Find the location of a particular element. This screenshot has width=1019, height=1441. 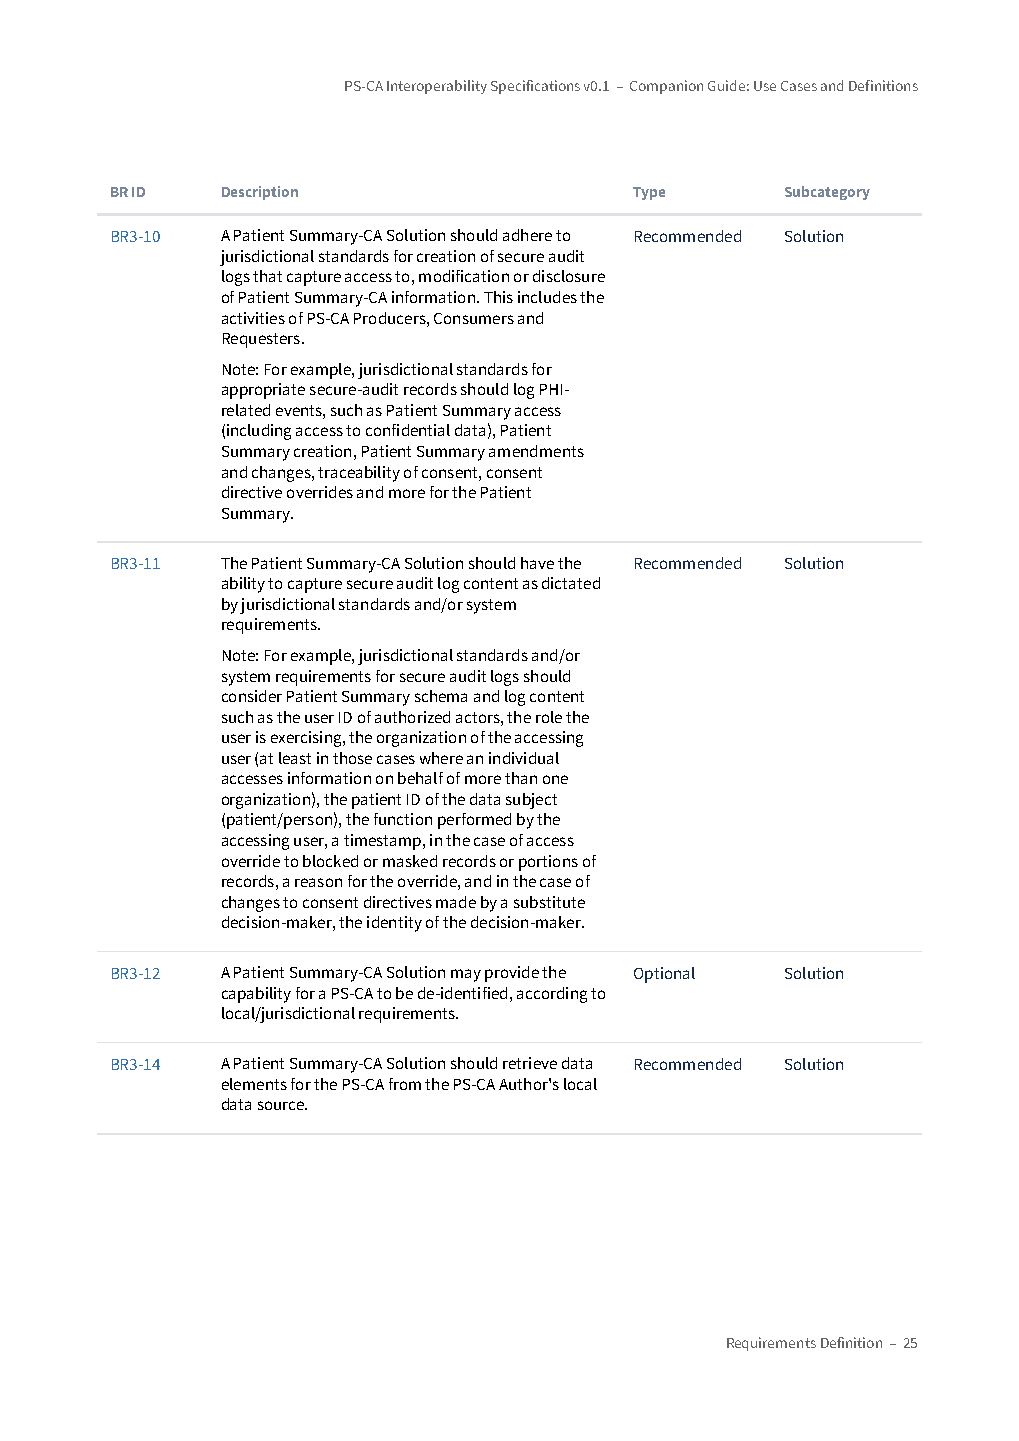

Optional is located at coordinates (664, 975).
